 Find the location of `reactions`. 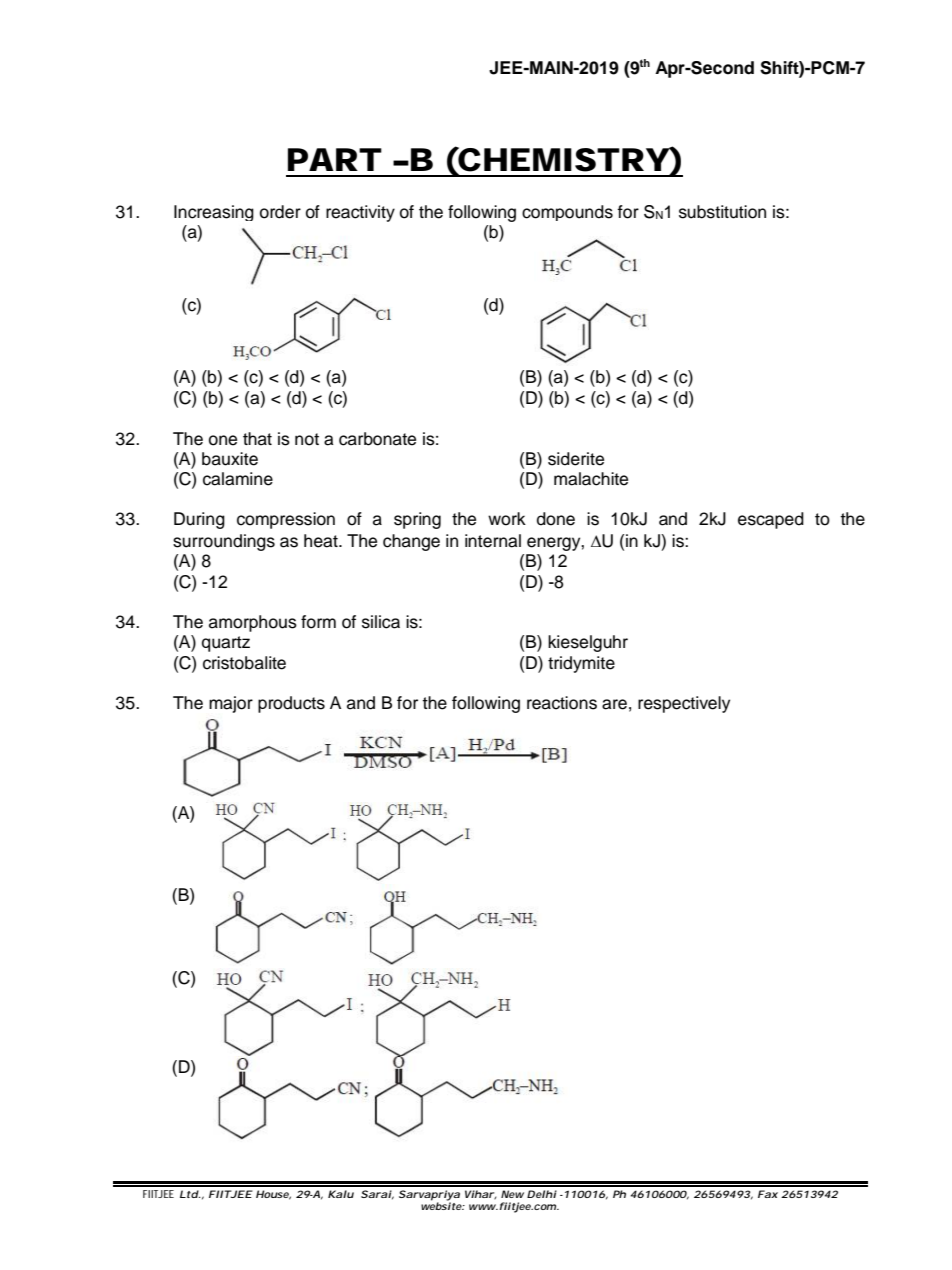

reactions is located at coordinates (562, 703).
